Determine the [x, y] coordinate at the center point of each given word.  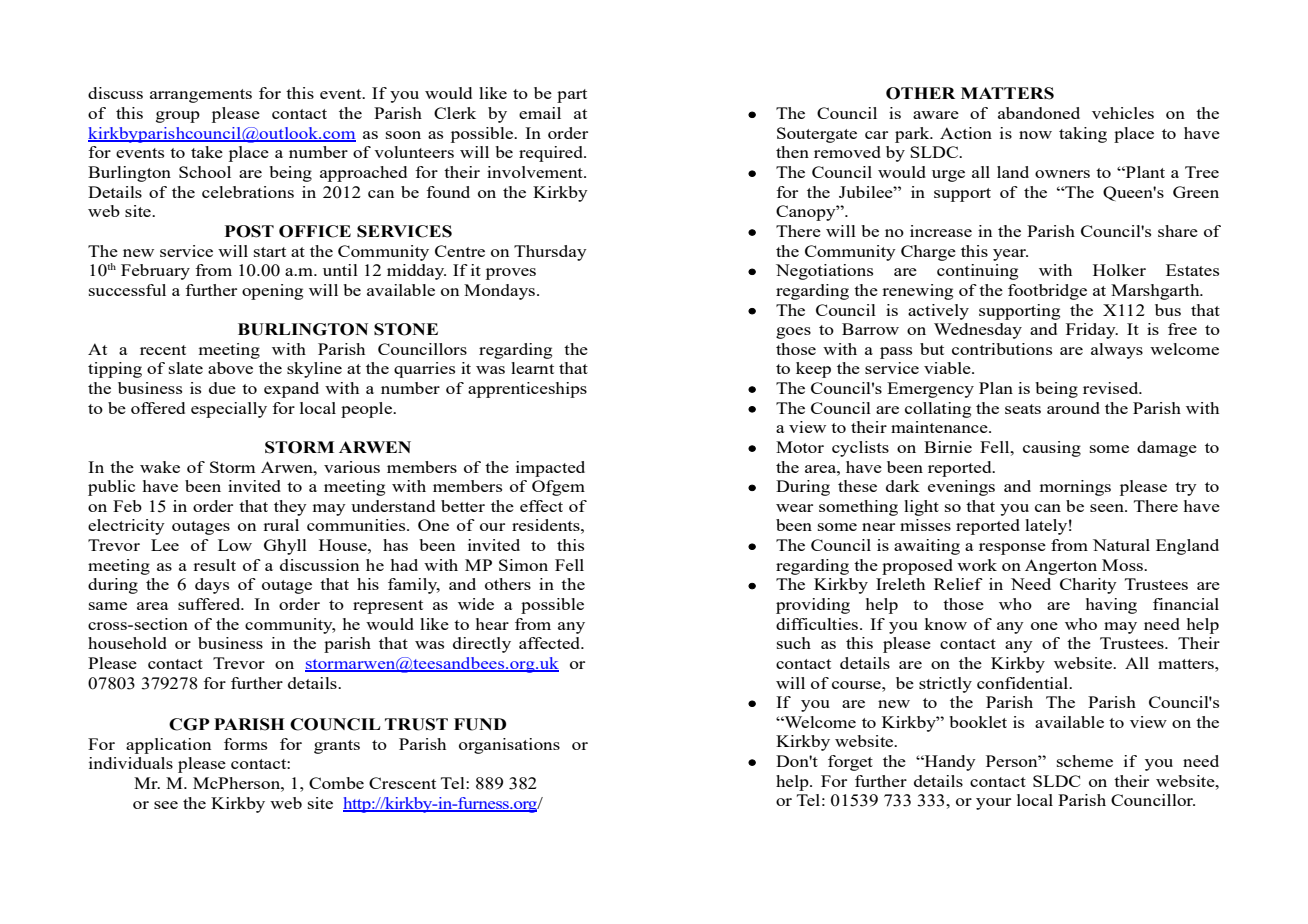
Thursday [550, 253]
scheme [1085, 761]
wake [160, 467]
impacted [550, 469]
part [572, 96]
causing [1052, 449]
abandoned [1039, 113]
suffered [210, 604]
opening [272, 292]
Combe [336, 783]
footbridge [1047, 292]
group [178, 117]
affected [551, 643]
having [1111, 606]
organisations [509, 746]
